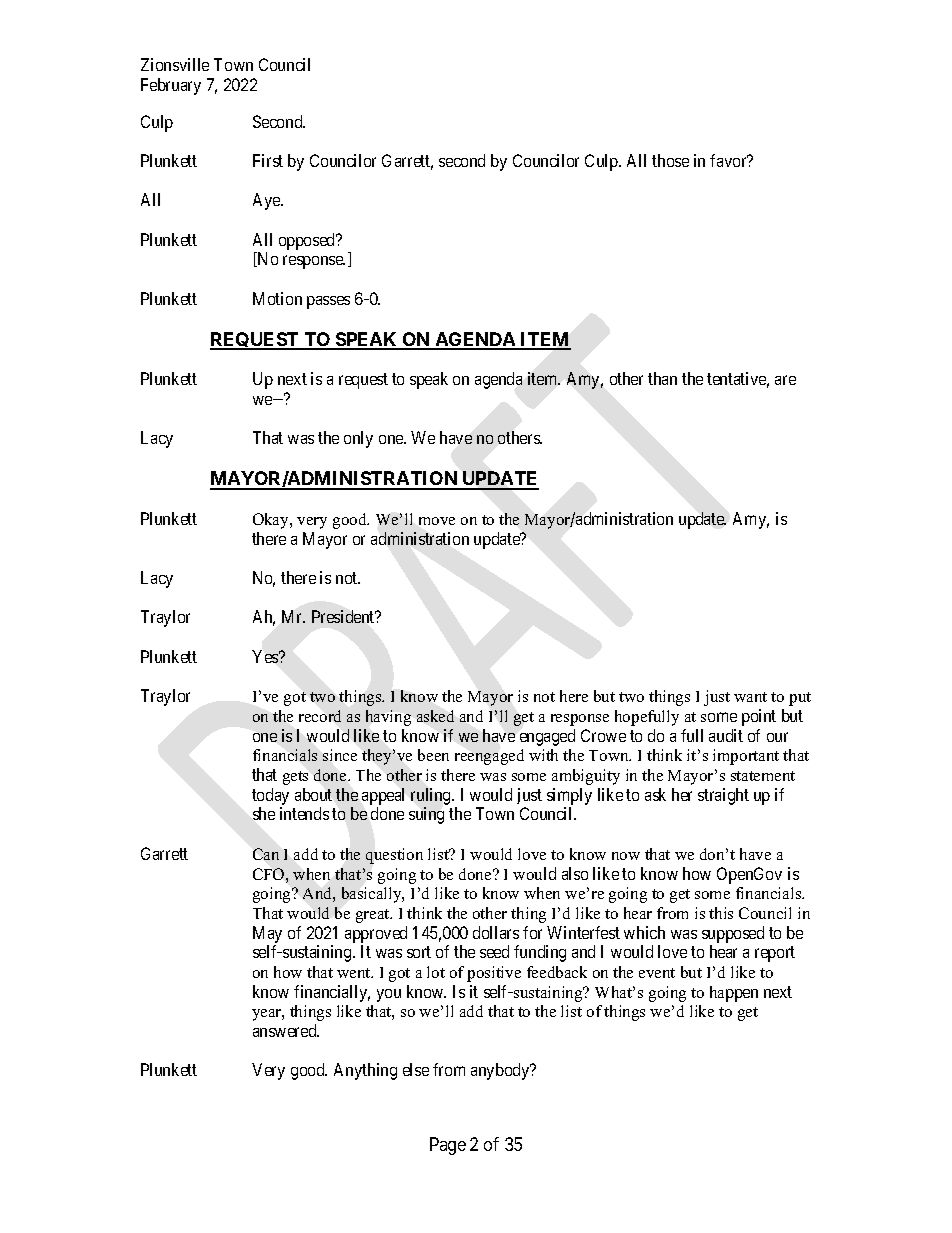  What do you see at coordinates (268, 160) in the screenshot?
I see `First` at bounding box center [268, 160].
